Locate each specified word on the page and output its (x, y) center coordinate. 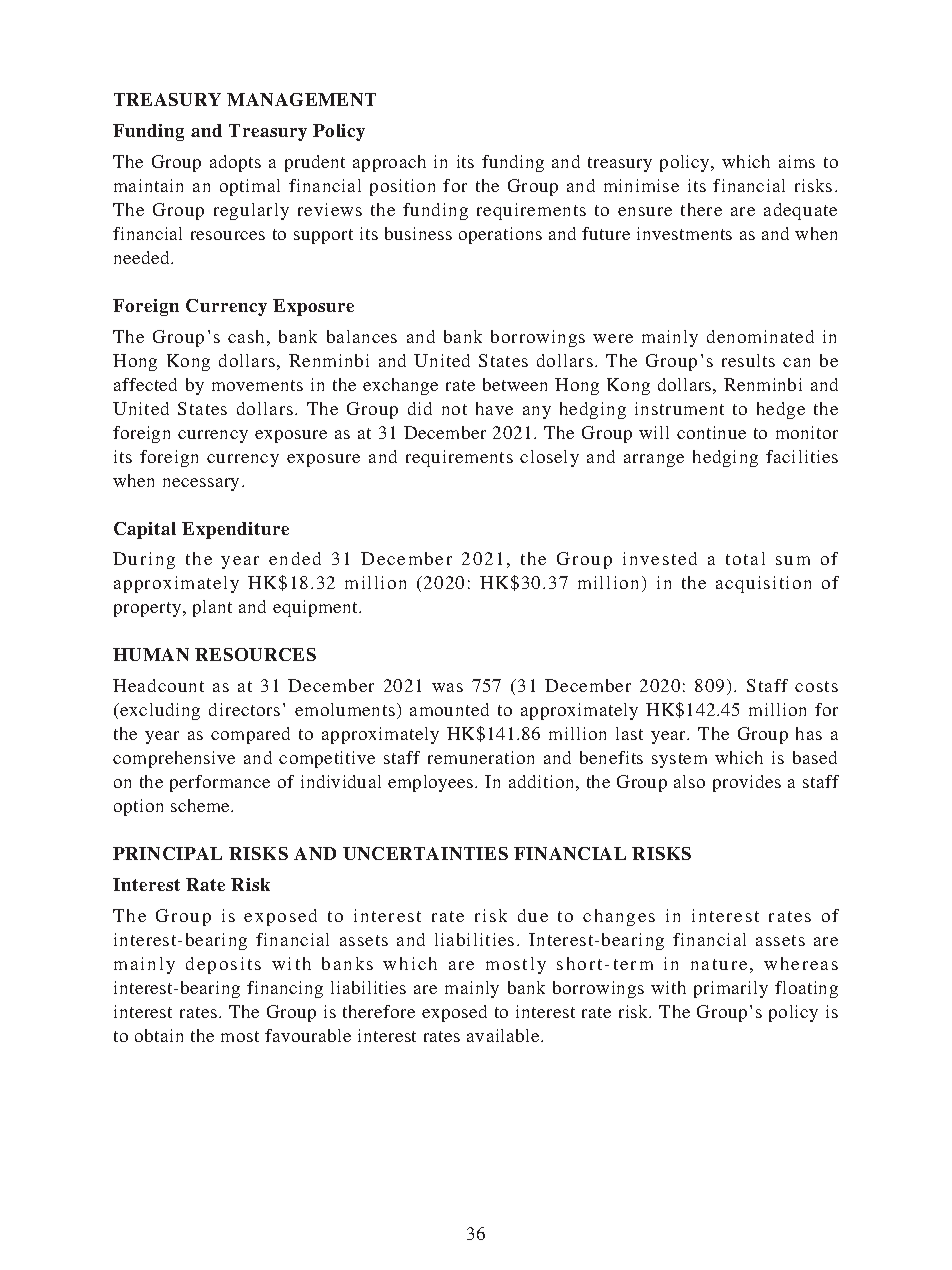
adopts (235, 163)
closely (549, 458)
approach (389, 163)
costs (816, 686)
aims (797, 161)
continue (711, 432)
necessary (203, 484)
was (447, 687)
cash (246, 336)
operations (500, 235)
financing (285, 989)
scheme (202, 805)
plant (212, 608)
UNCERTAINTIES (425, 853)
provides (747, 783)
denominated (760, 336)
